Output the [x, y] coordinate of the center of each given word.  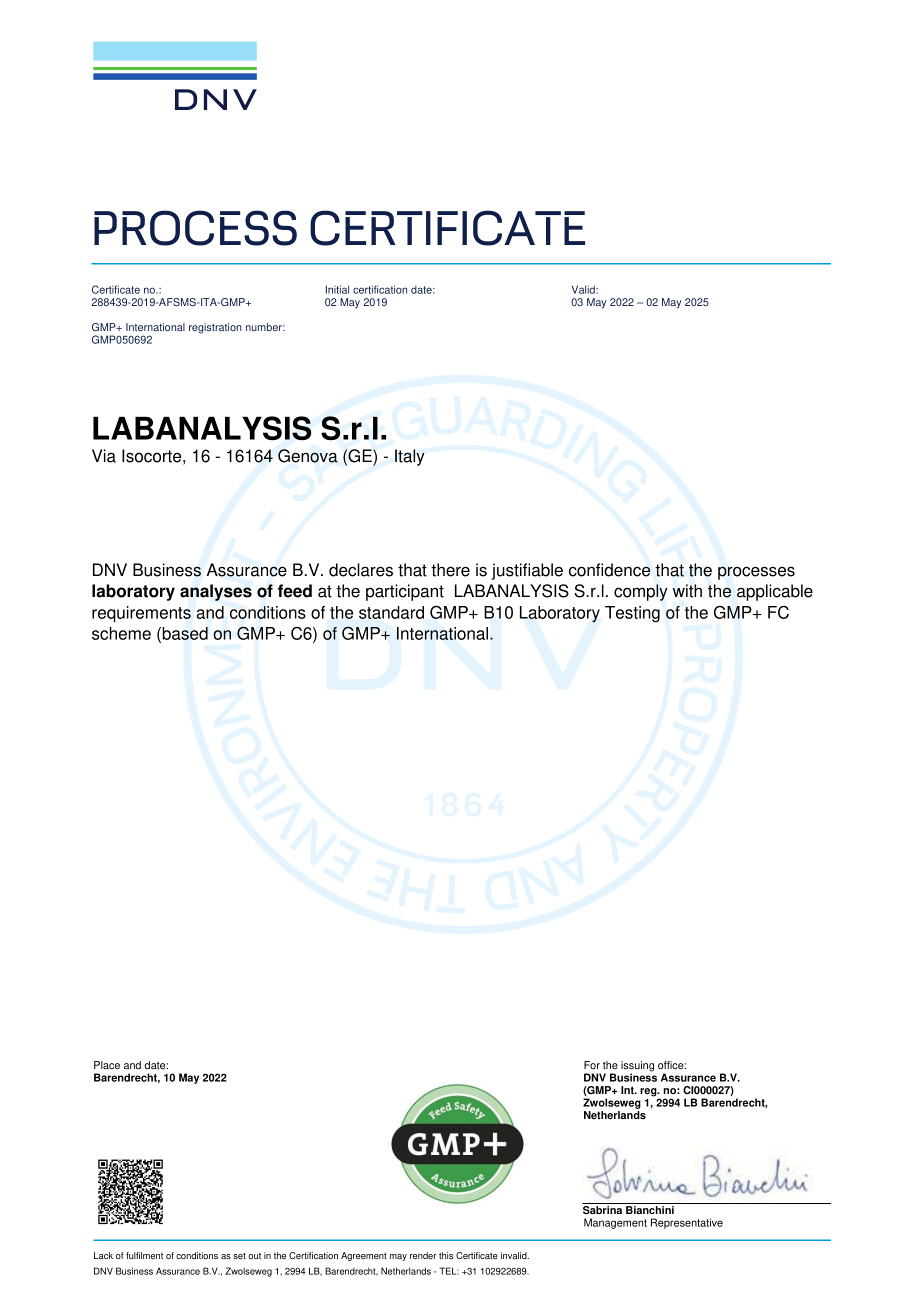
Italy [410, 457]
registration [215, 328]
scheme [121, 633]
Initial [337, 289]
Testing [632, 614]
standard [391, 612]
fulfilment [144, 1255]
